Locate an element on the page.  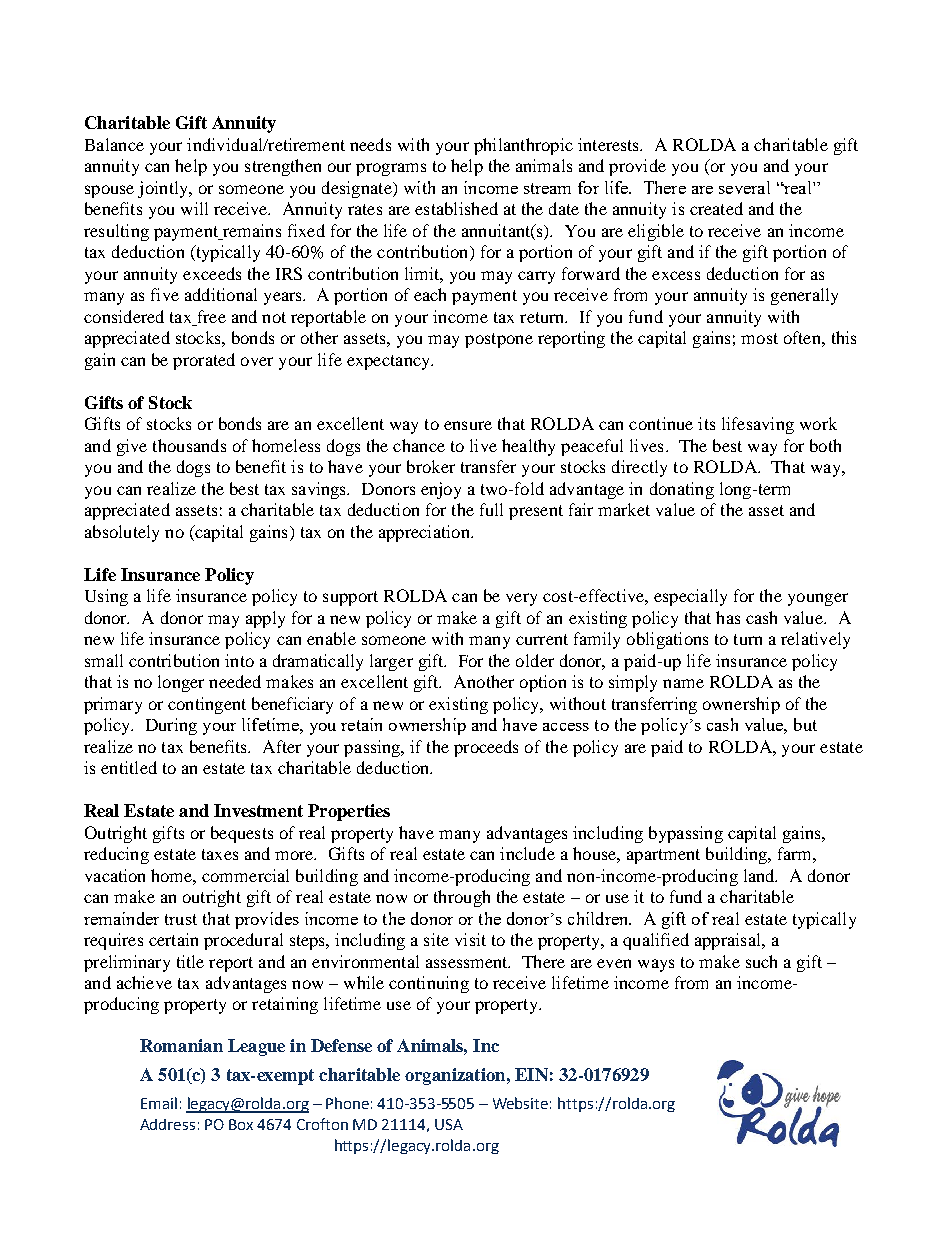
current is located at coordinates (542, 639).
